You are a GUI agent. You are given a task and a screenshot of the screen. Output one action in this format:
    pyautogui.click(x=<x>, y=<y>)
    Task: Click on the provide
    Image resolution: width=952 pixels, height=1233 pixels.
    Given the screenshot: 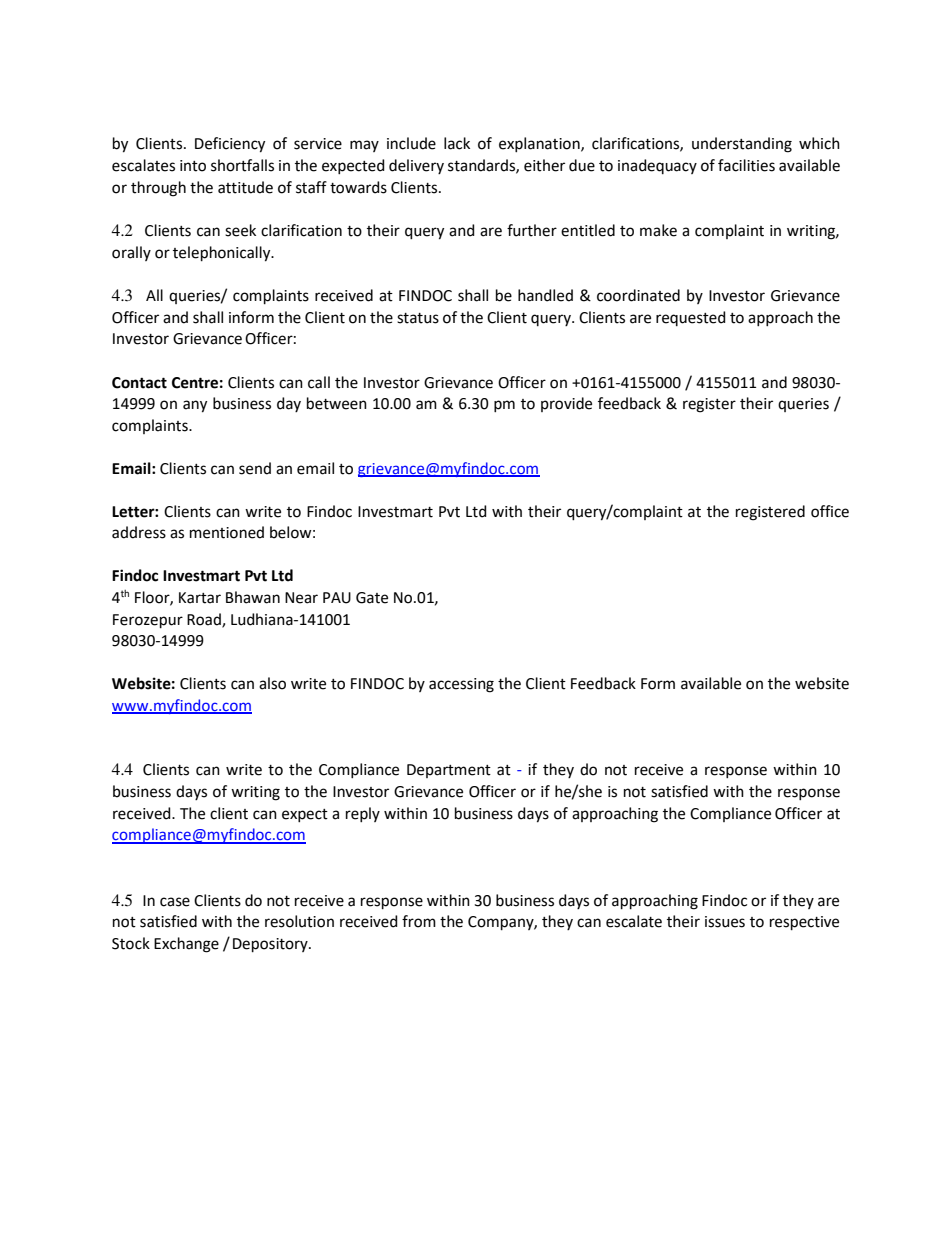 What is the action you would take?
    pyautogui.click(x=566, y=404)
